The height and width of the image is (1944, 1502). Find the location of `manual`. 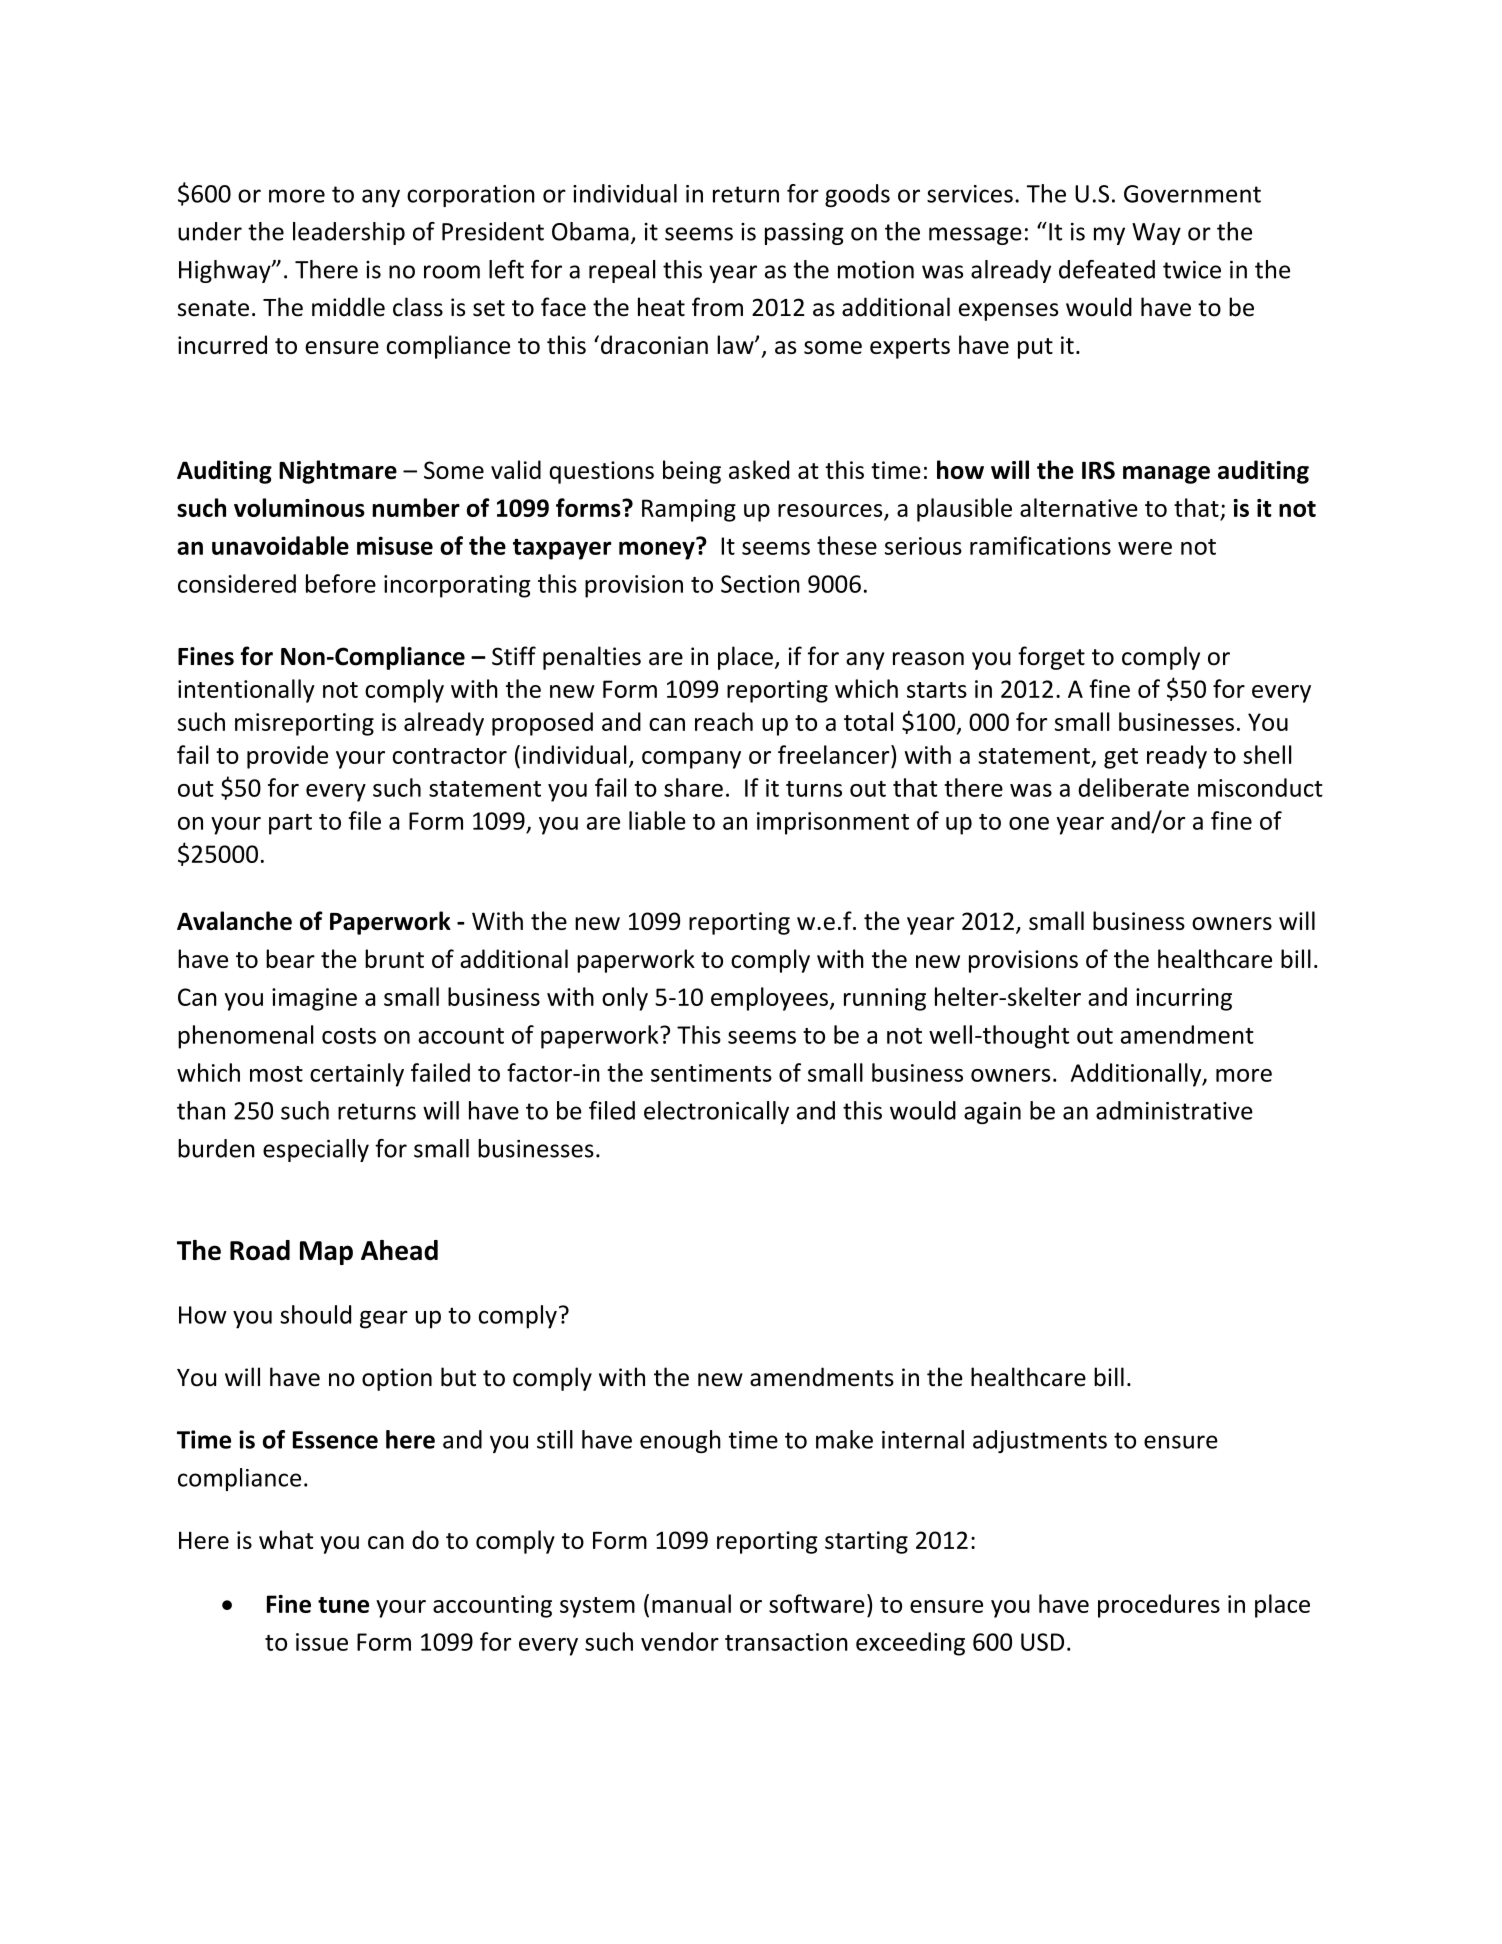

manual is located at coordinates (691, 1603).
